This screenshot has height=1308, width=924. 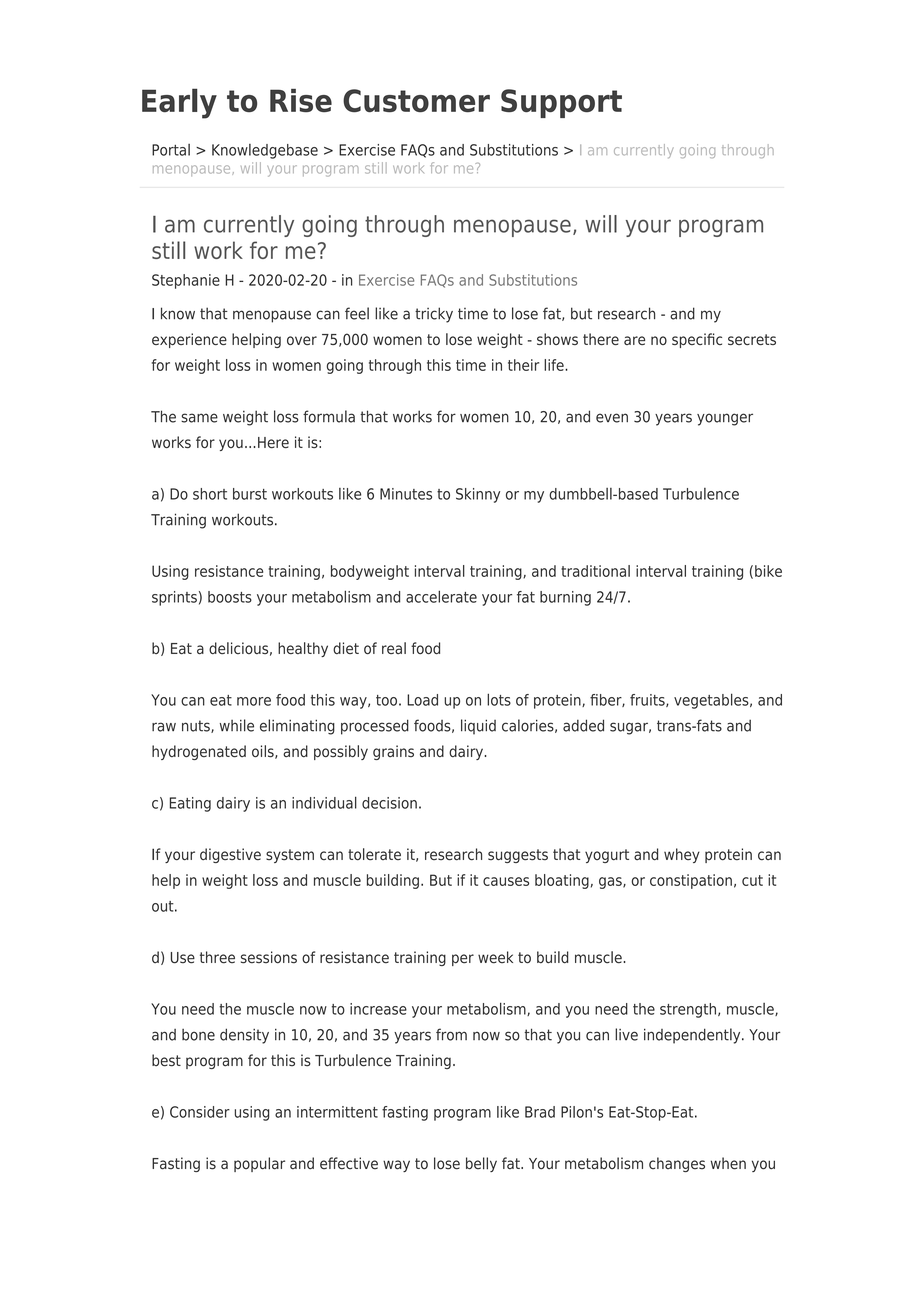 What do you see at coordinates (259, 1164) in the screenshot?
I see `popular` at bounding box center [259, 1164].
